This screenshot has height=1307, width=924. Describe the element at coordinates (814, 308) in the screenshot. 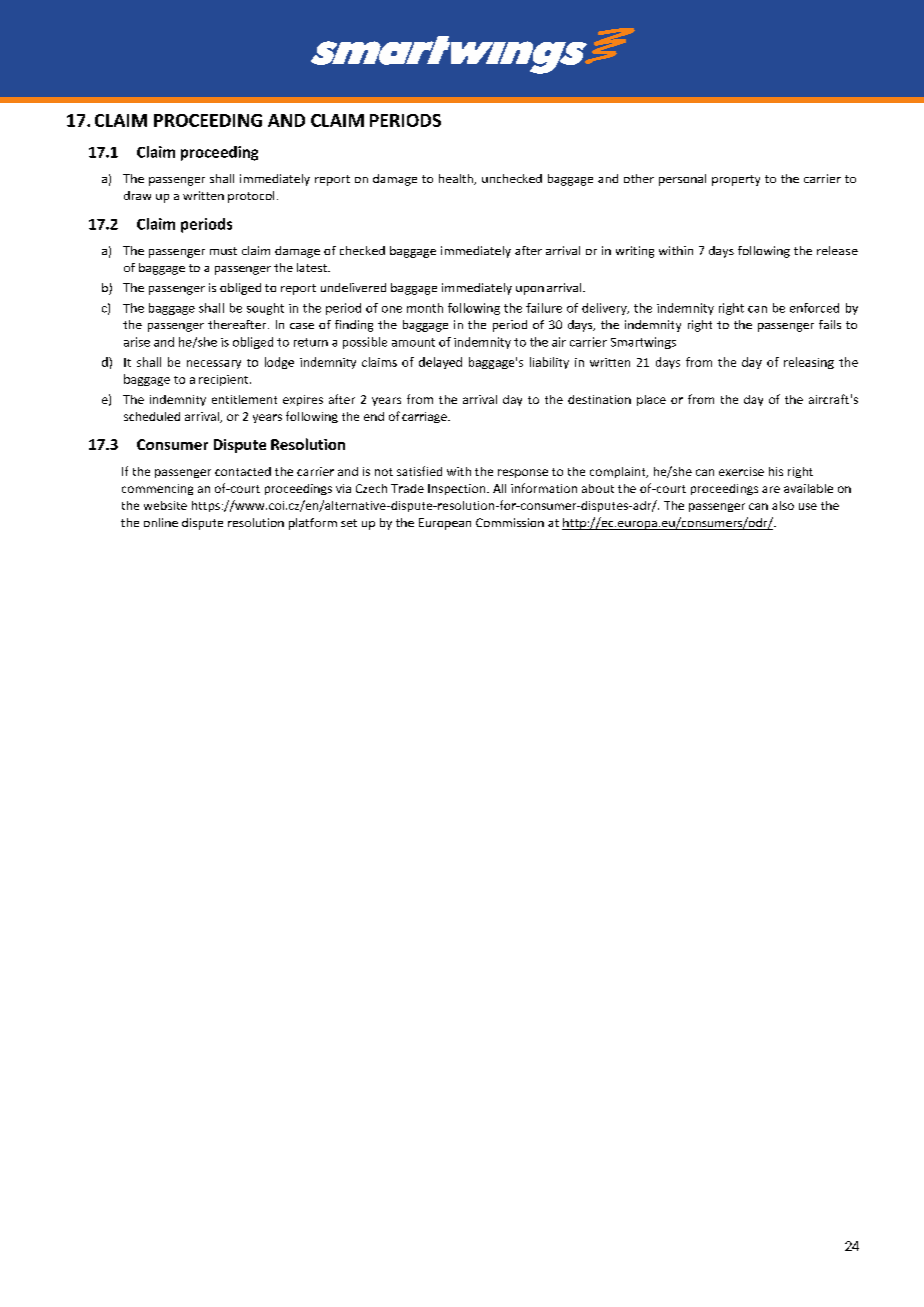

I see `enforced` at that location.
